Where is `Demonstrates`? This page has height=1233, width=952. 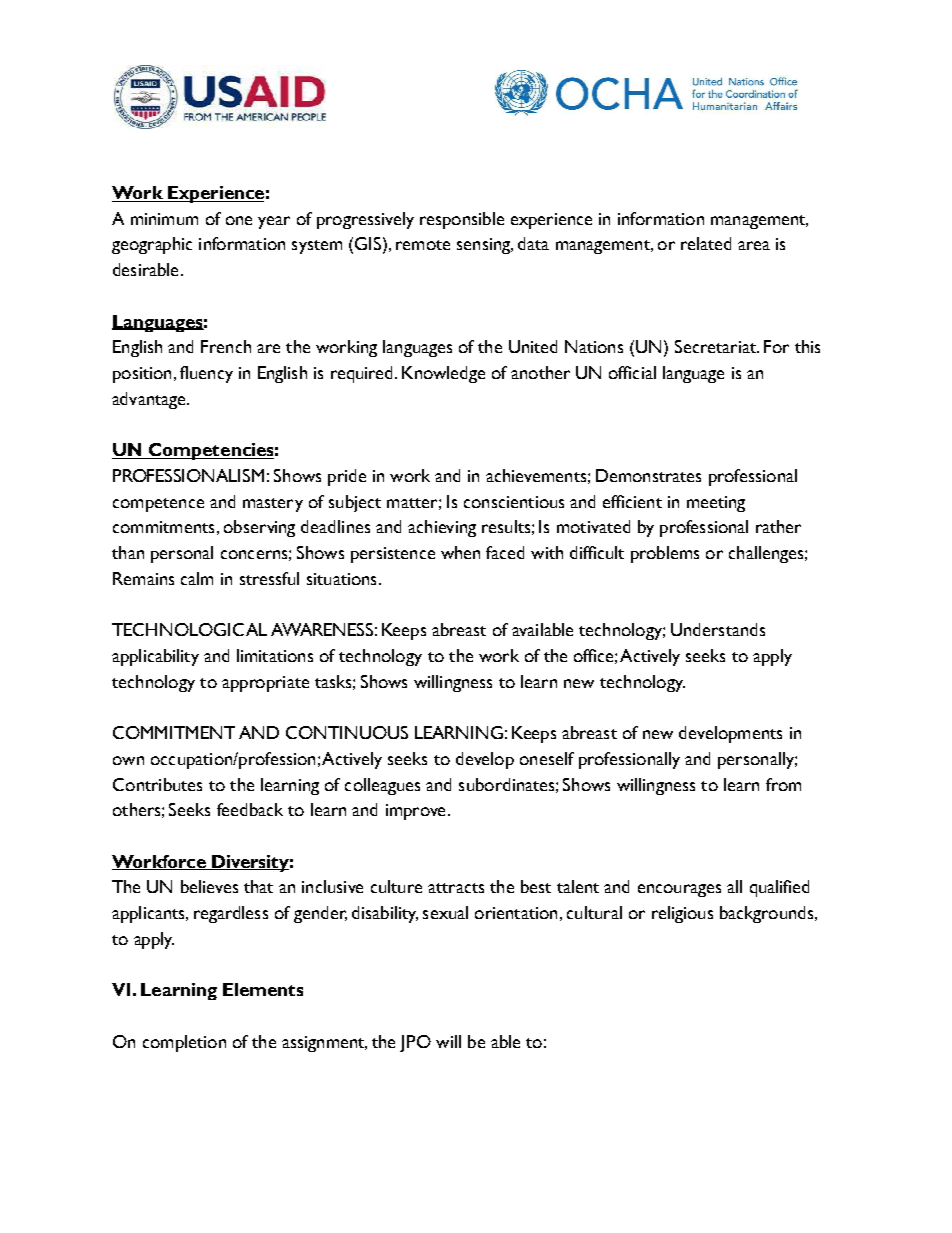
Demonstrates is located at coordinates (648, 475).
